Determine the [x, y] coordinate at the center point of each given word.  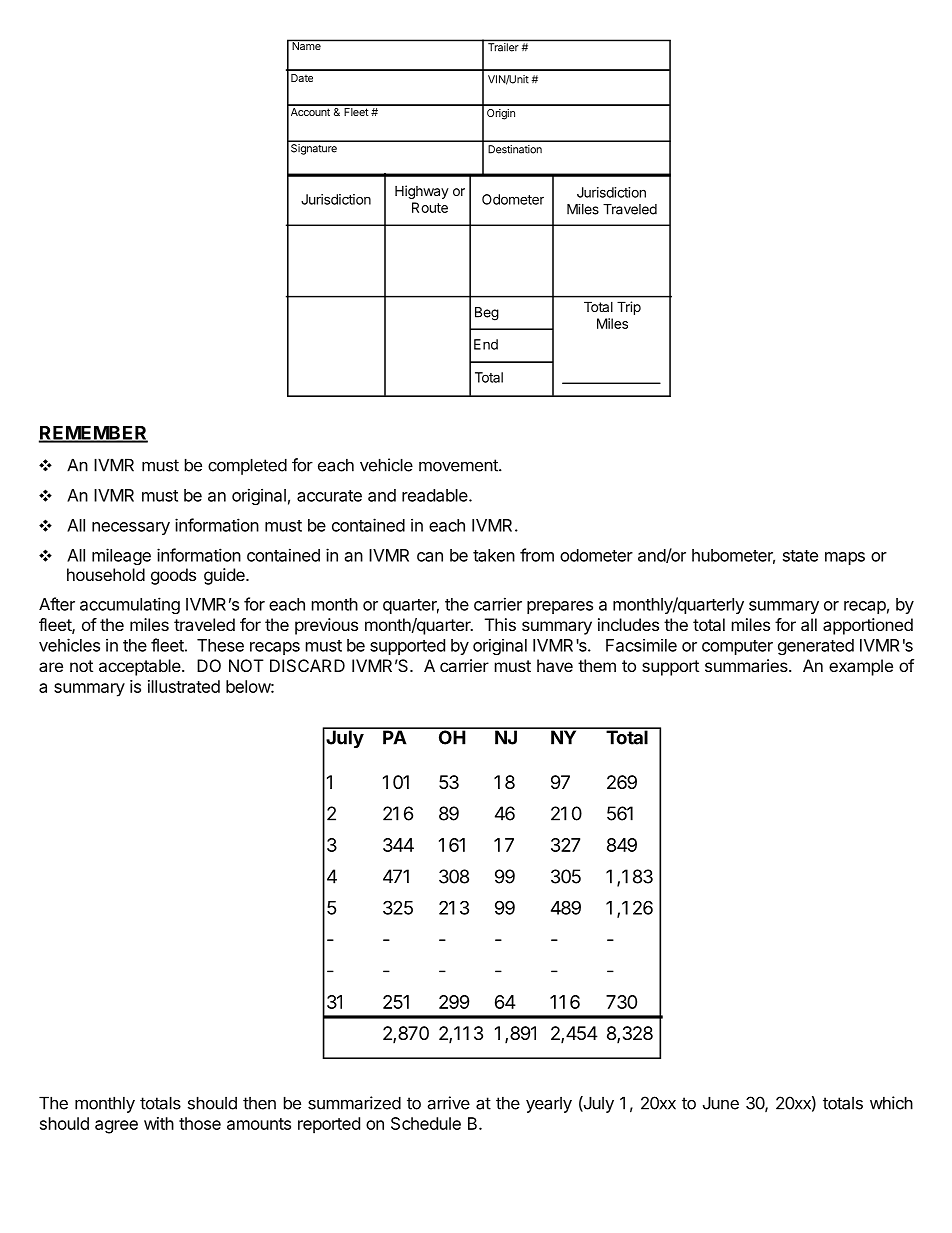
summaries [747, 665]
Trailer [503, 47]
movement [459, 465]
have [555, 665]
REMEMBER [93, 434]
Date [302, 78]
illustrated [184, 686]
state [800, 556]
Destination [515, 149]
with [159, 1123]
